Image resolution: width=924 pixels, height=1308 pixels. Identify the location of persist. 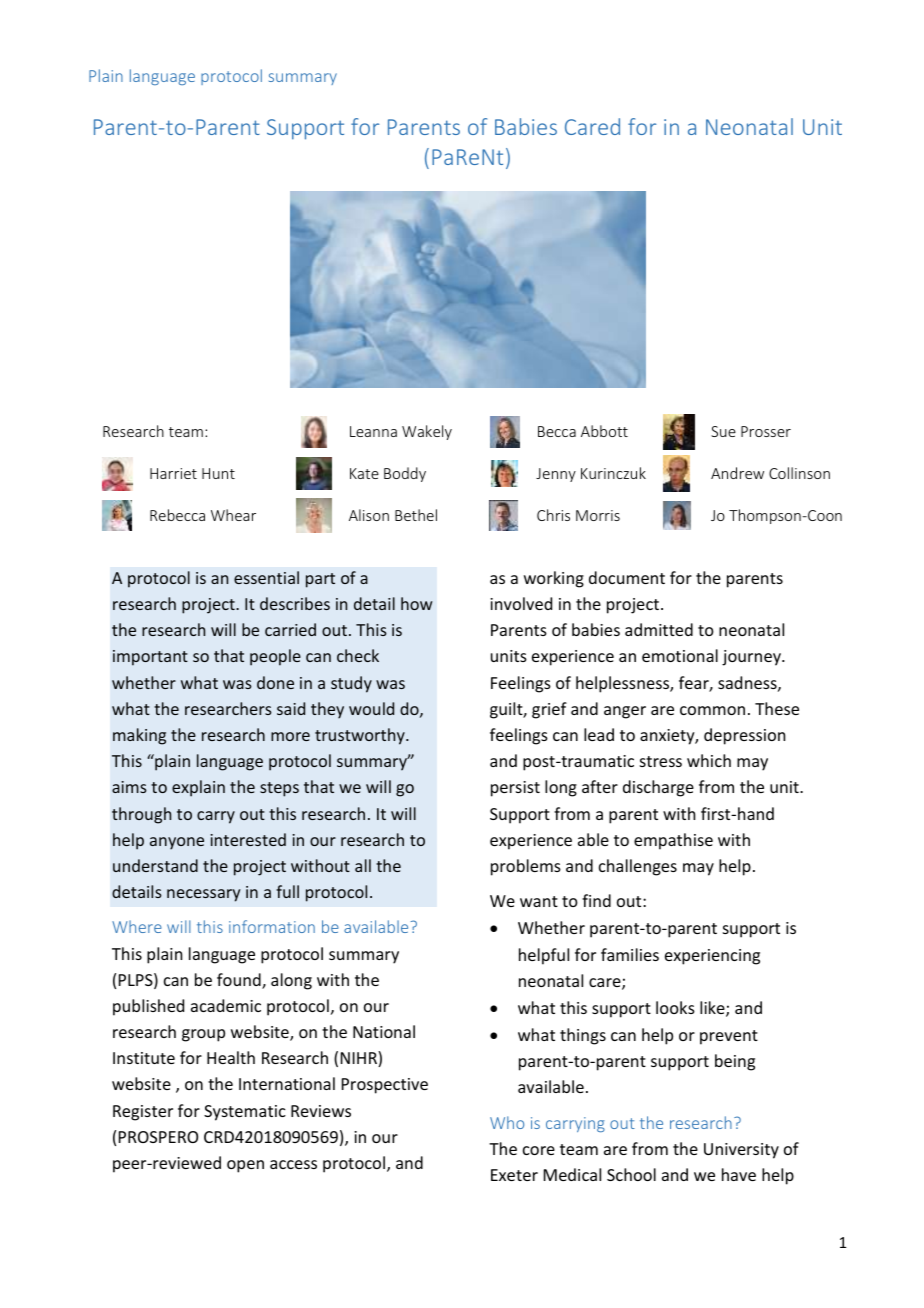
(515, 789).
